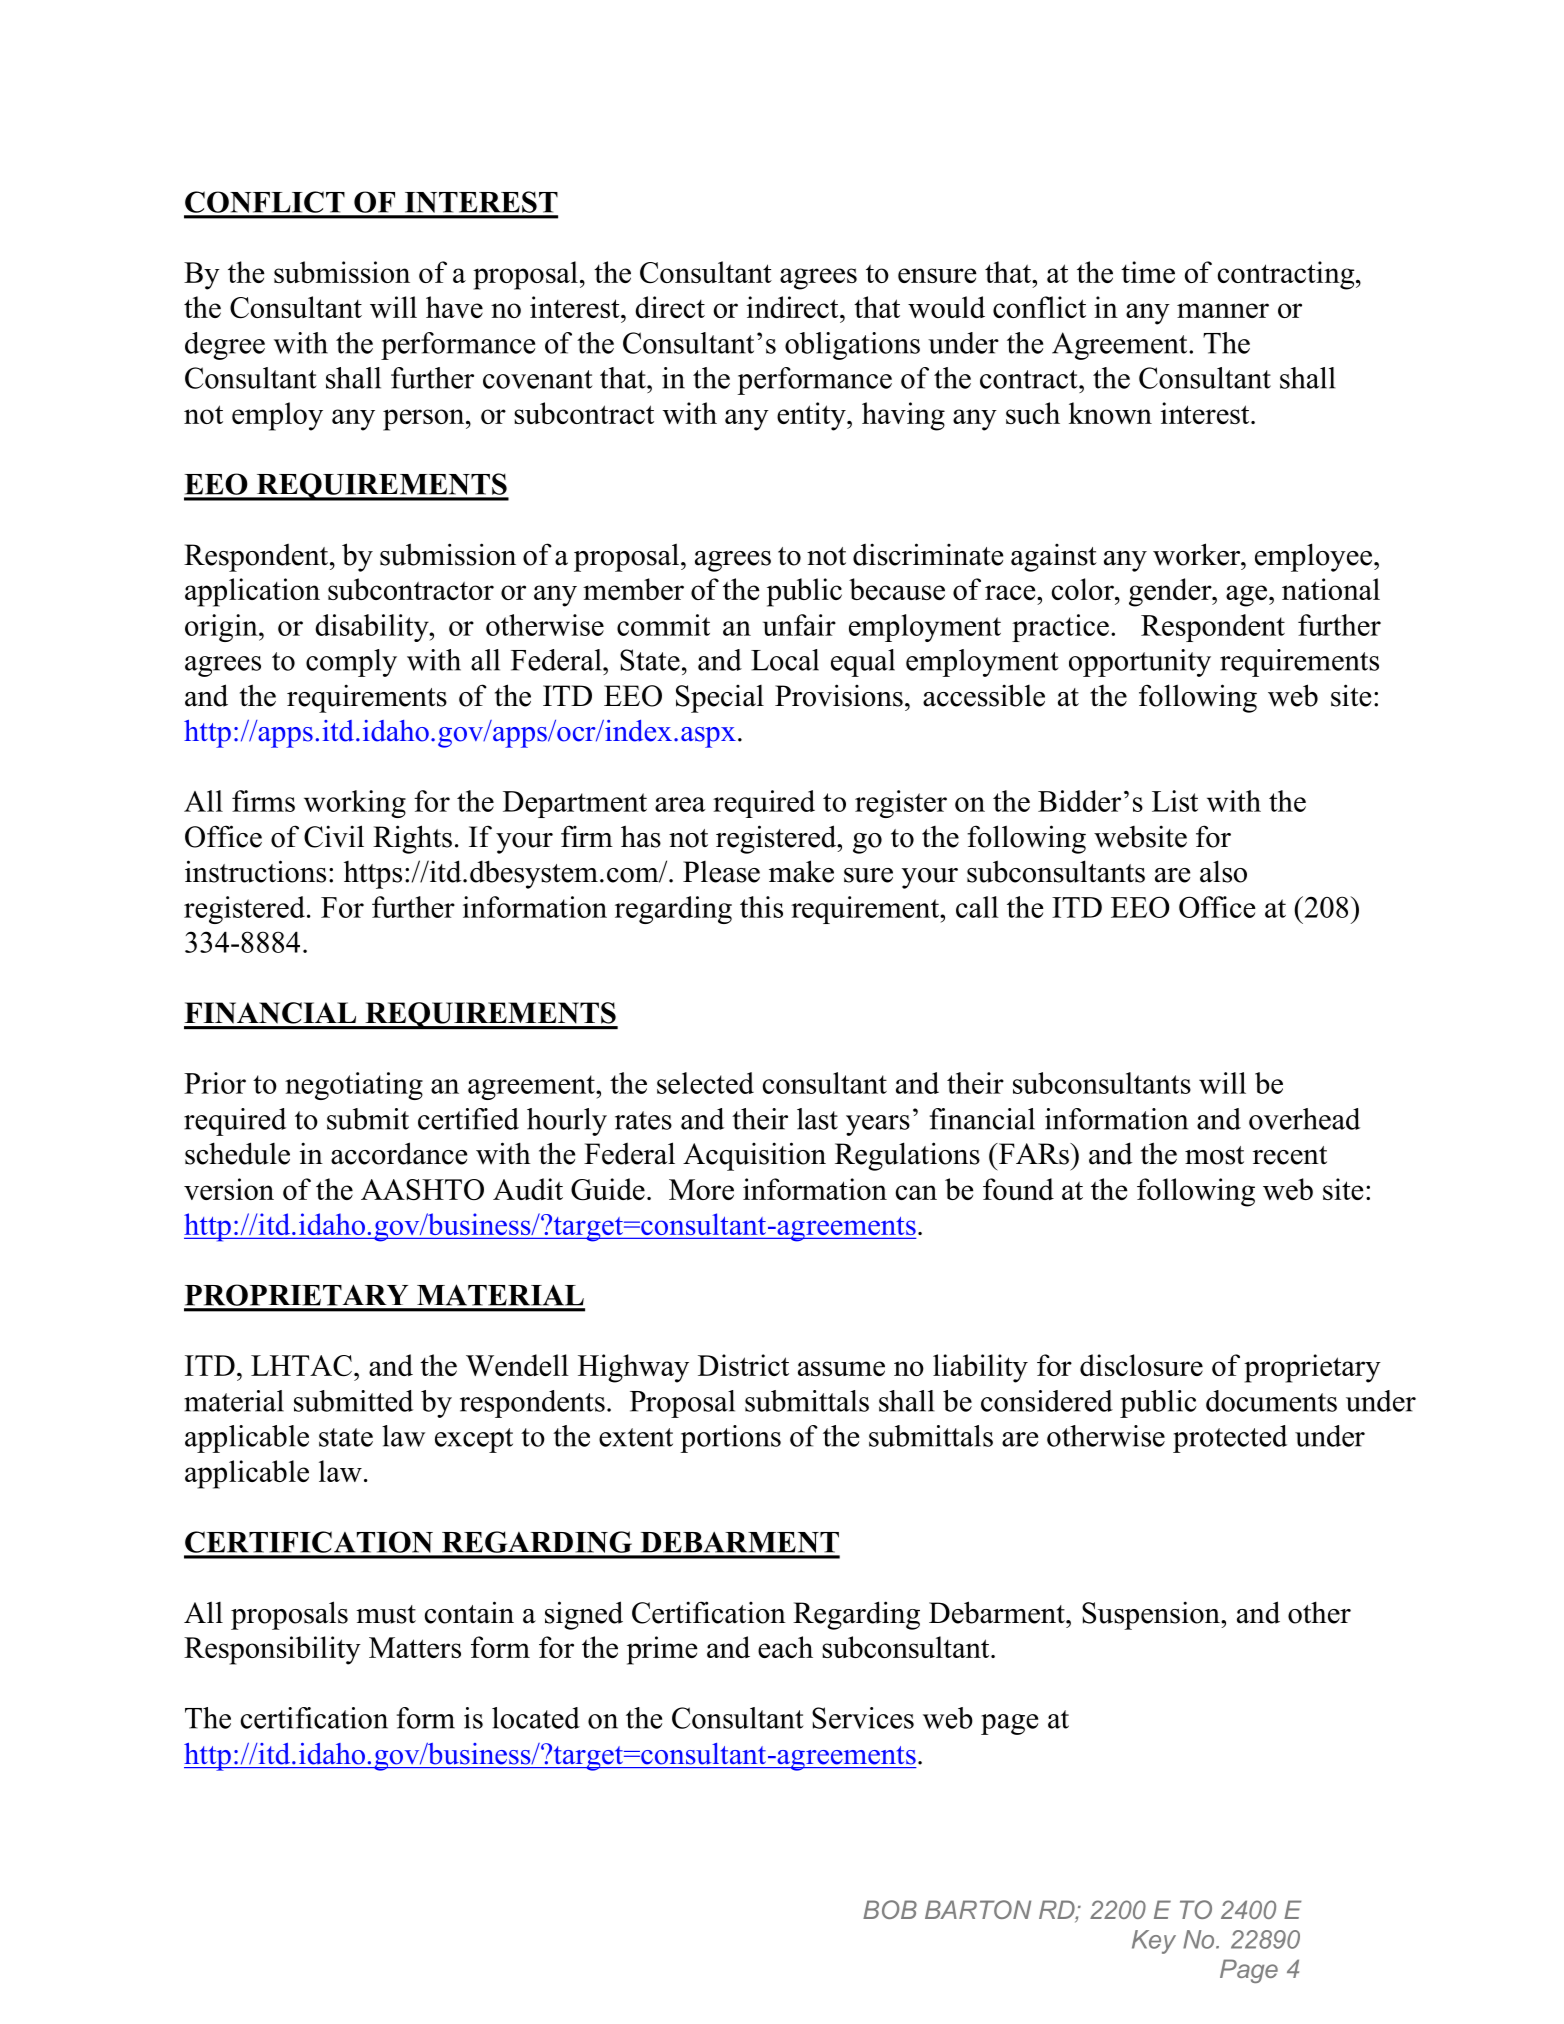 The image size is (1564, 2024). I want to click on also, so click(1223, 871).
